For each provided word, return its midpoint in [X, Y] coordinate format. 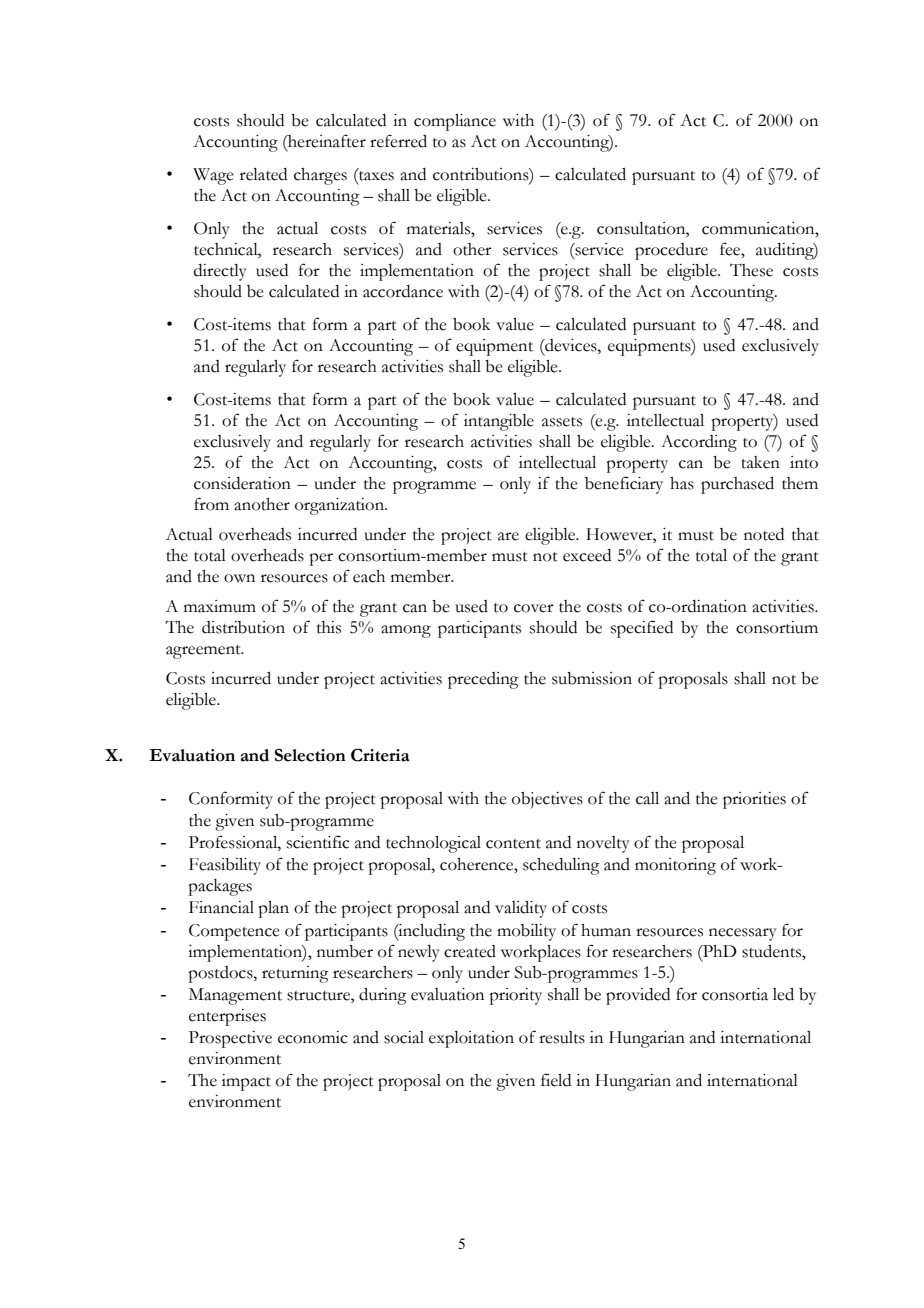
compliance [455, 122]
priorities [754, 800]
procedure [671, 251]
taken [760, 462]
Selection [310, 755]
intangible [499, 422]
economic [313, 1037]
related [263, 174]
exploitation [471, 1039]
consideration [242, 483]
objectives [547, 800]
